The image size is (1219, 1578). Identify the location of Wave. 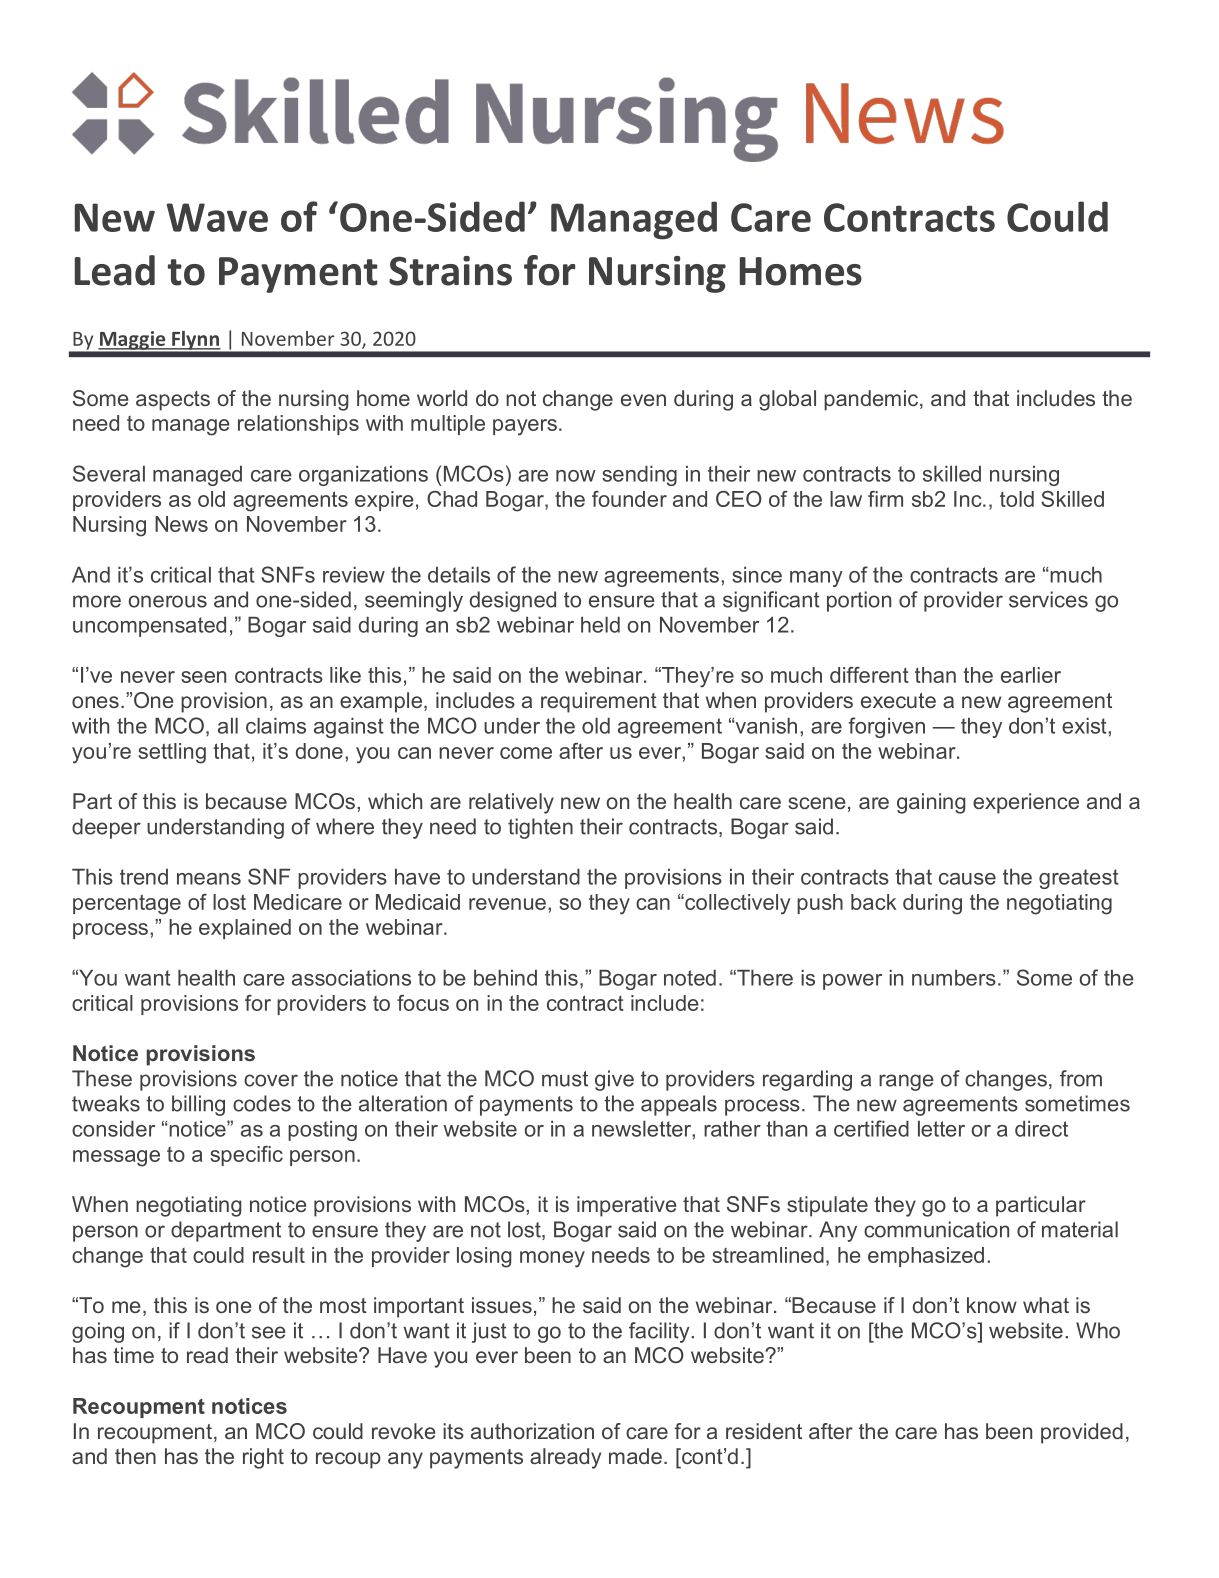
(217, 217).
